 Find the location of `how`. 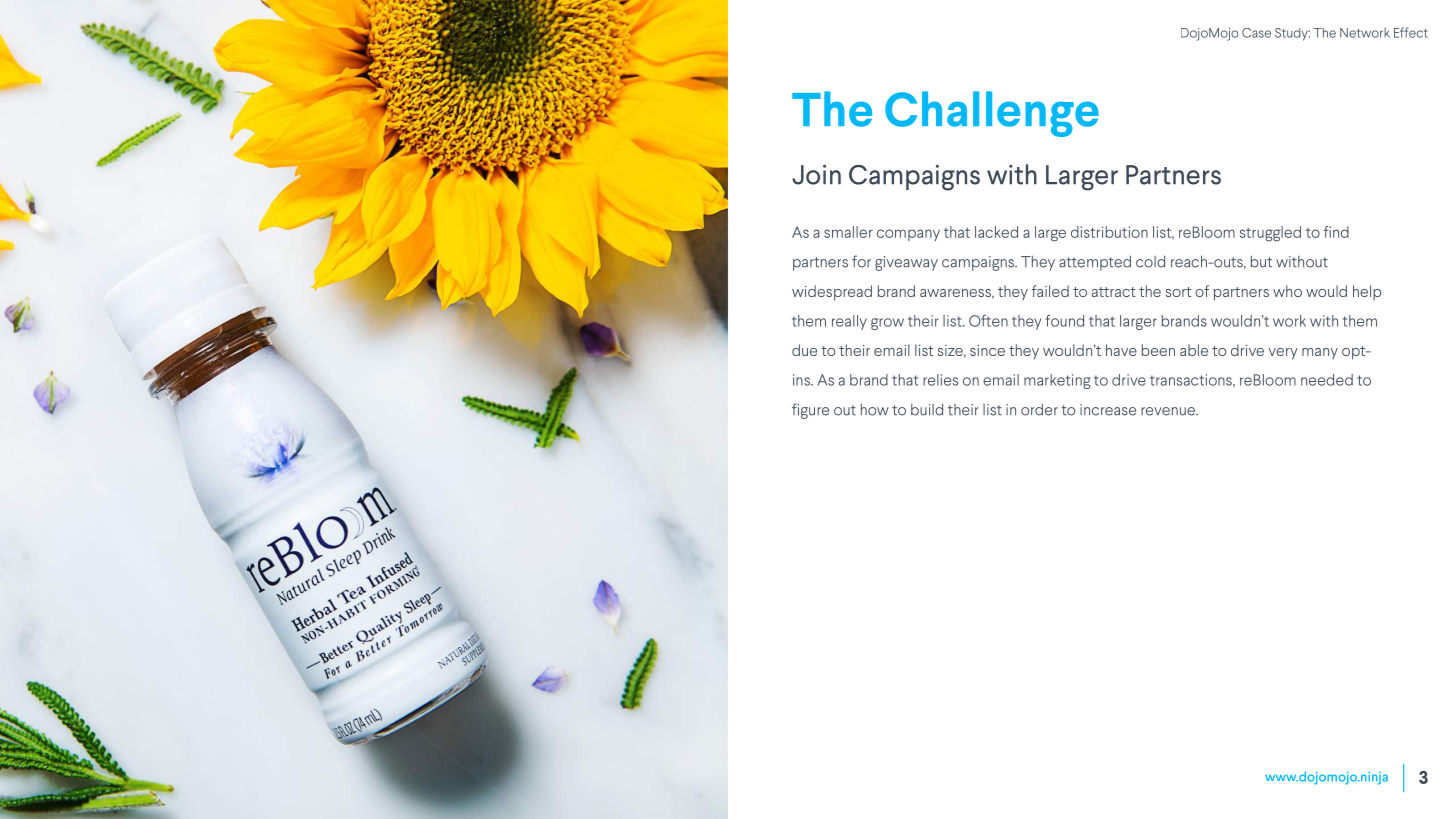

how is located at coordinates (875, 409).
